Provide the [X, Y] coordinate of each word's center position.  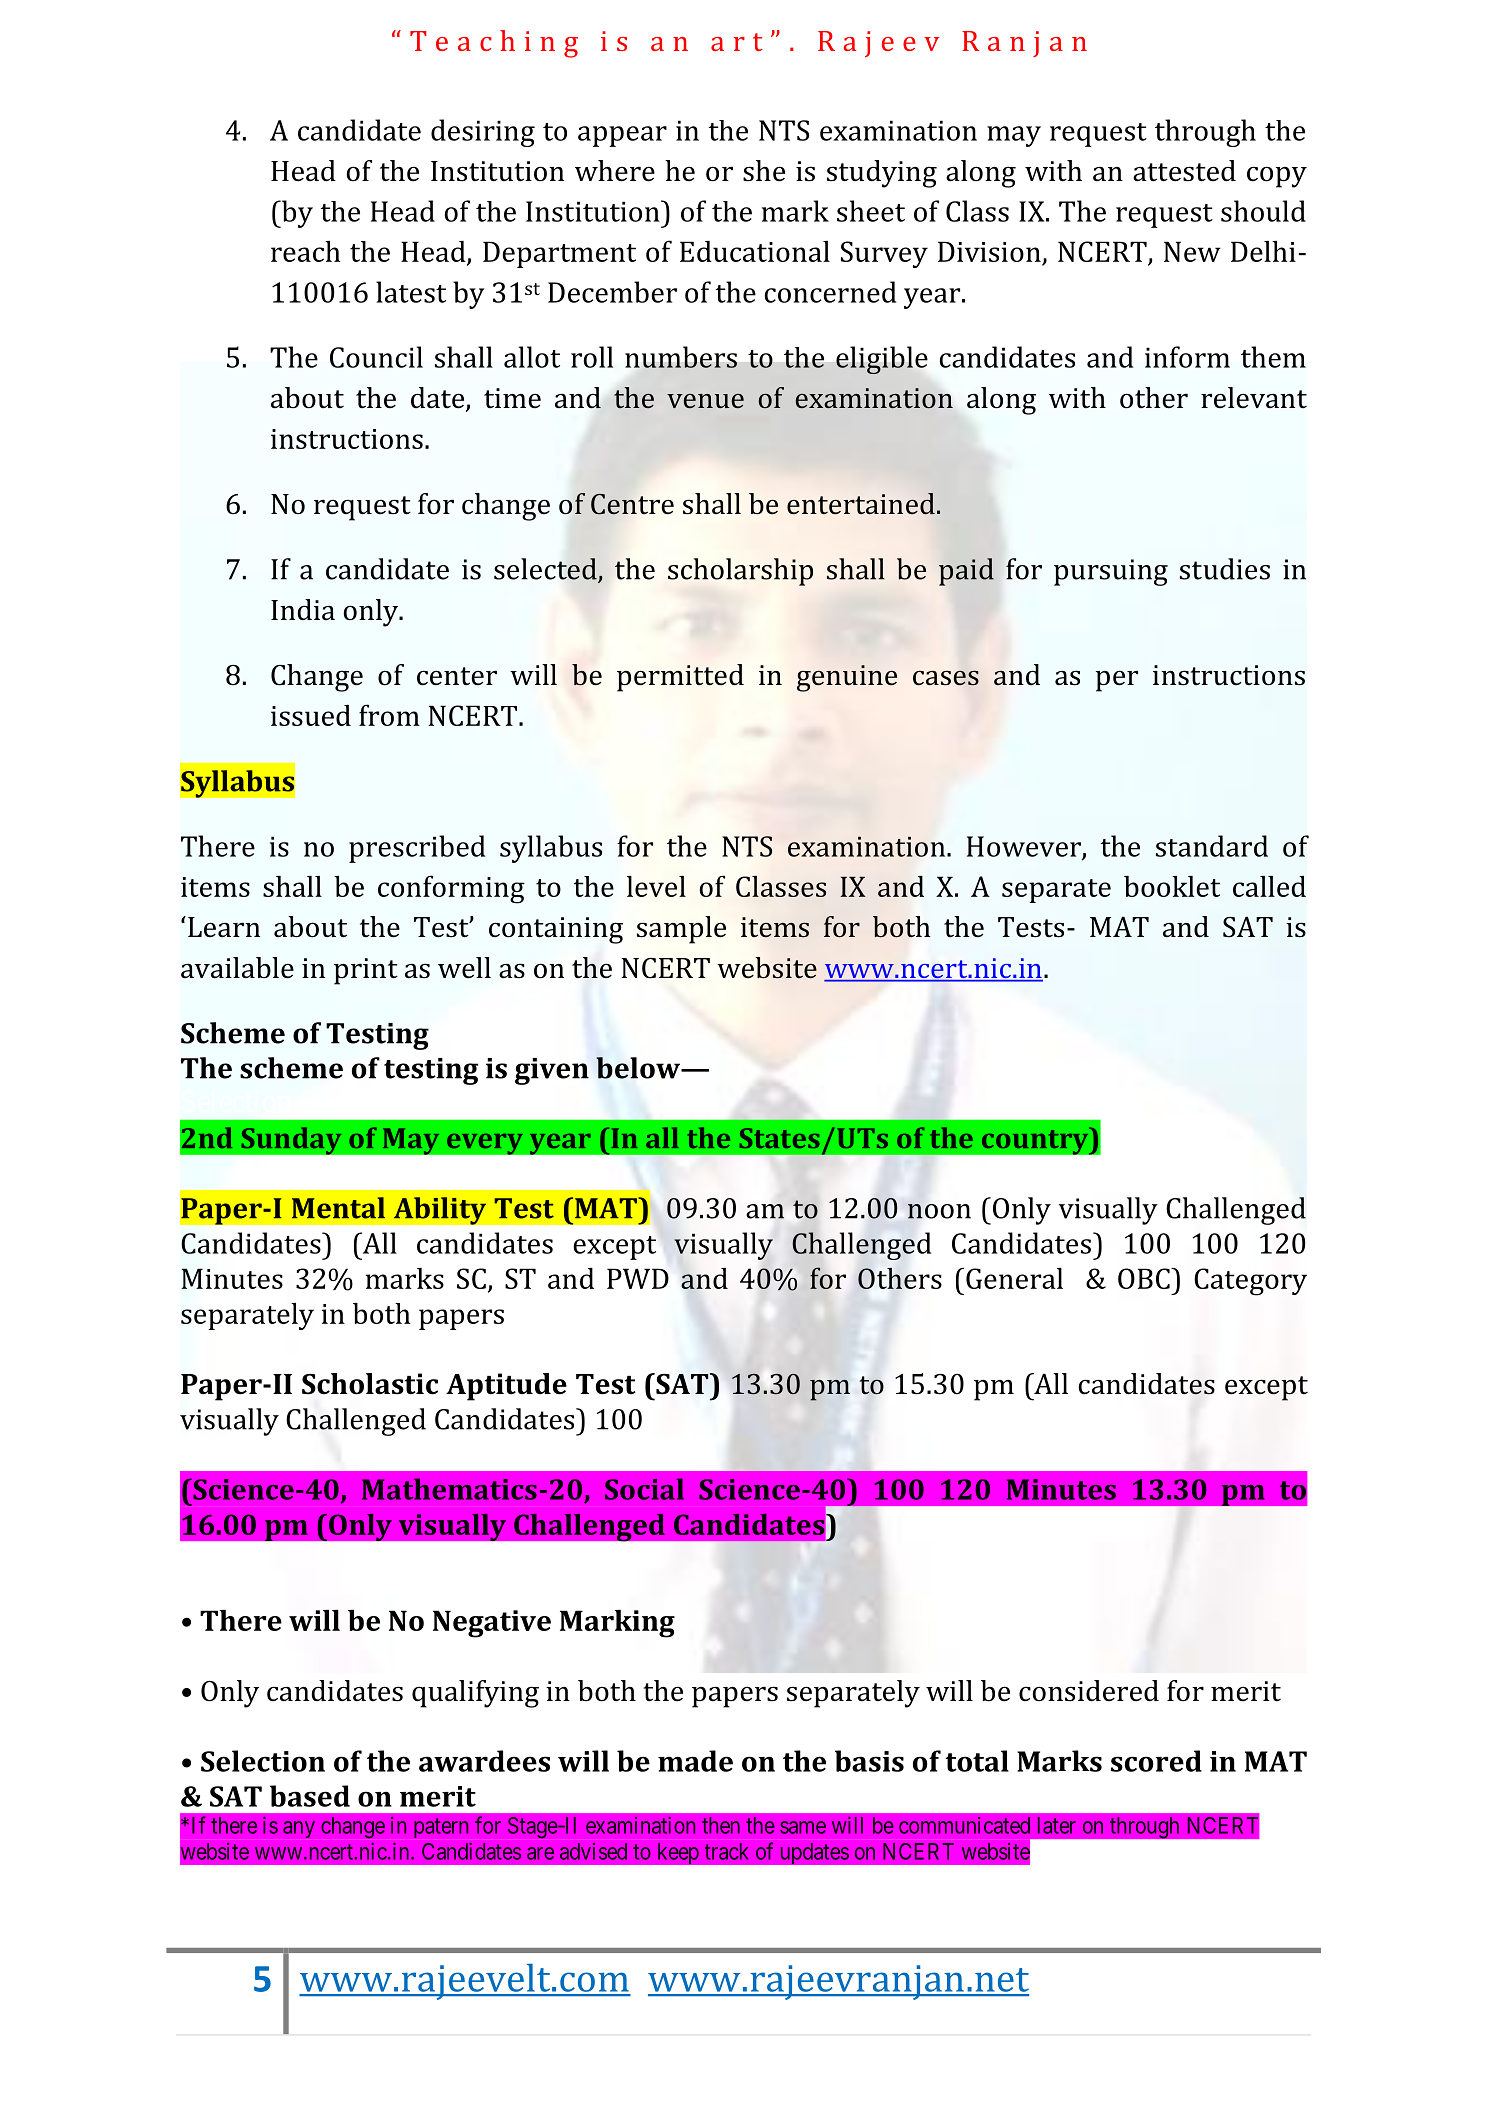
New [1192, 251]
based [310, 1796]
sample [681, 930]
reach [305, 251]
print [366, 971]
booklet [1172, 886]
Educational [755, 251]
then [721, 1825]
